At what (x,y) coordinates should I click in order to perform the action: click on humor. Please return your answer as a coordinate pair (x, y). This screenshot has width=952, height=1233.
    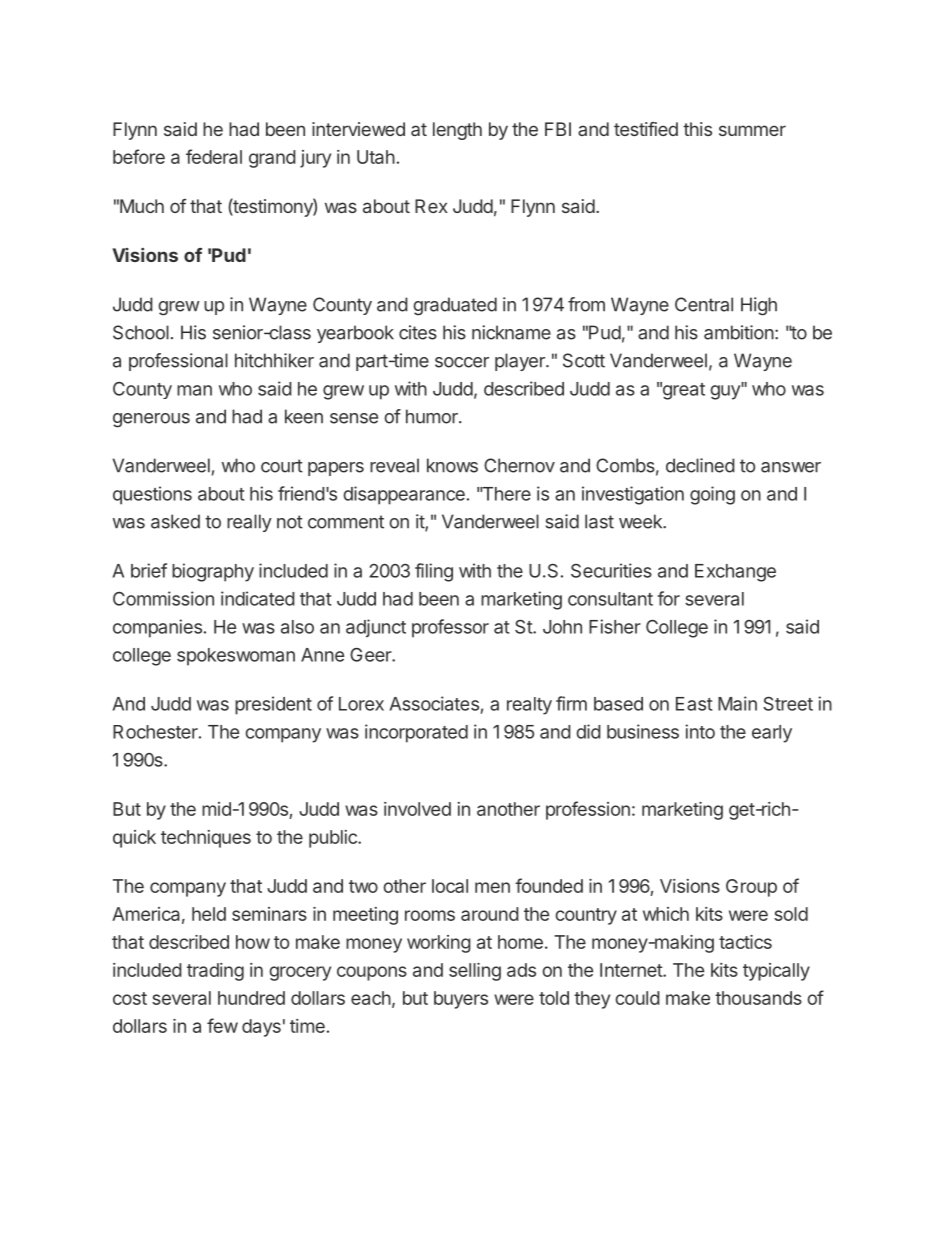
    Looking at the image, I should click on (433, 416).
